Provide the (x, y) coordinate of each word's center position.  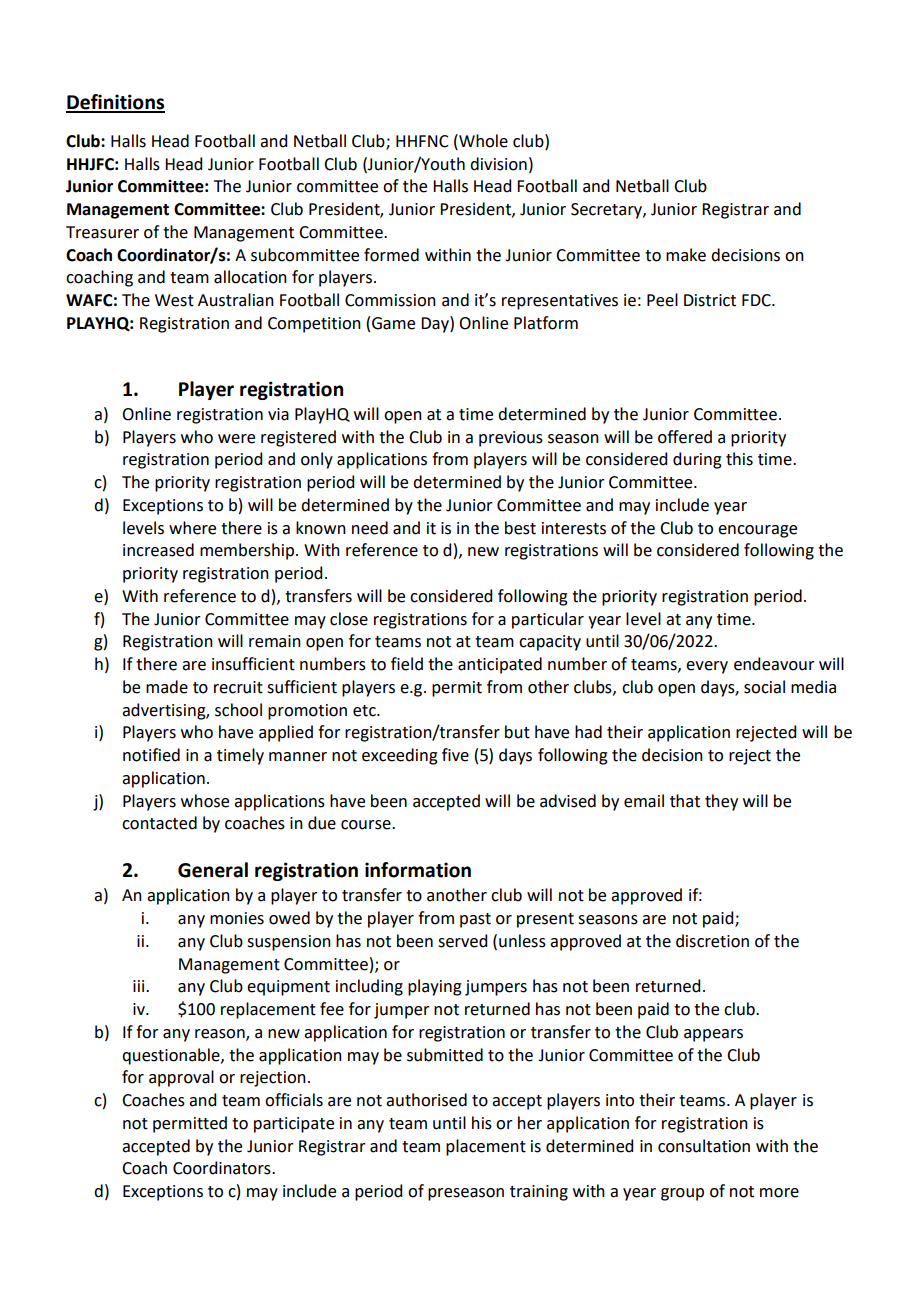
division (498, 164)
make (686, 255)
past (475, 920)
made (167, 687)
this (739, 459)
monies (237, 918)
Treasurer (102, 232)
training (539, 1193)
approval (181, 1078)
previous (511, 439)
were (236, 439)
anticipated (500, 665)
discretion (712, 941)
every (707, 667)
